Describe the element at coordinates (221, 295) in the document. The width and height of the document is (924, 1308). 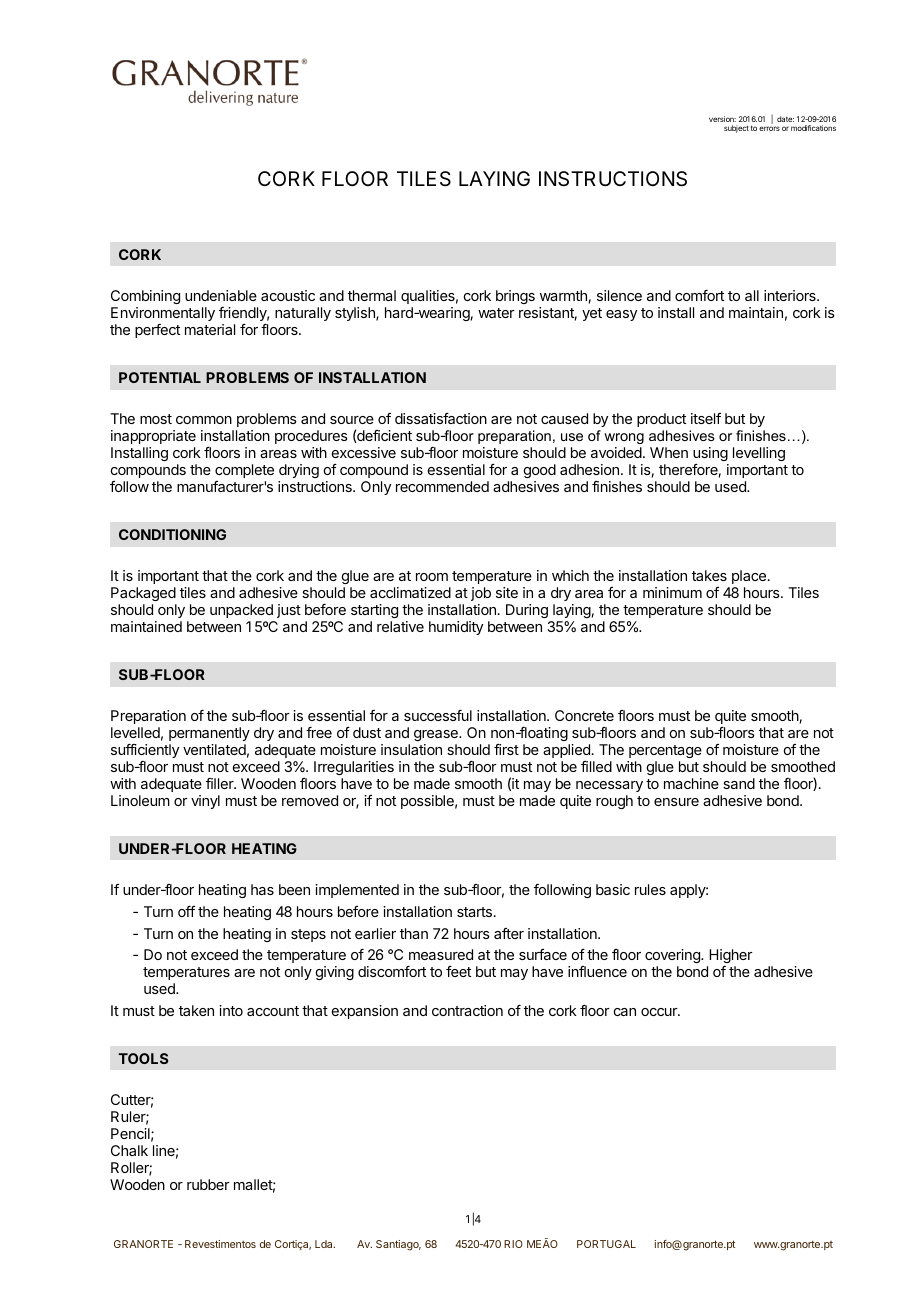
I see `undeniable` at that location.
